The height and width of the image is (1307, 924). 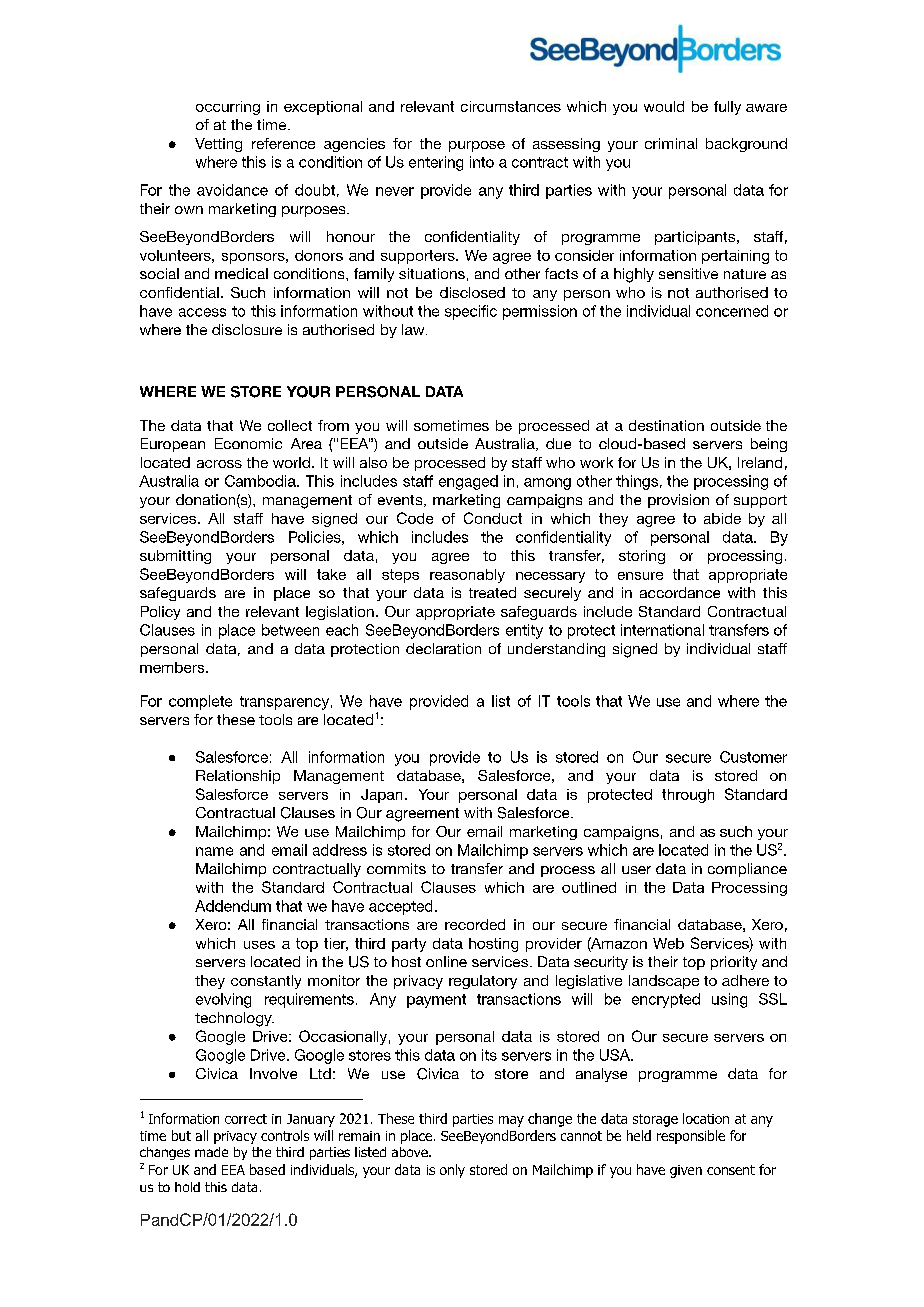 I want to click on Vetting, so click(x=218, y=145).
